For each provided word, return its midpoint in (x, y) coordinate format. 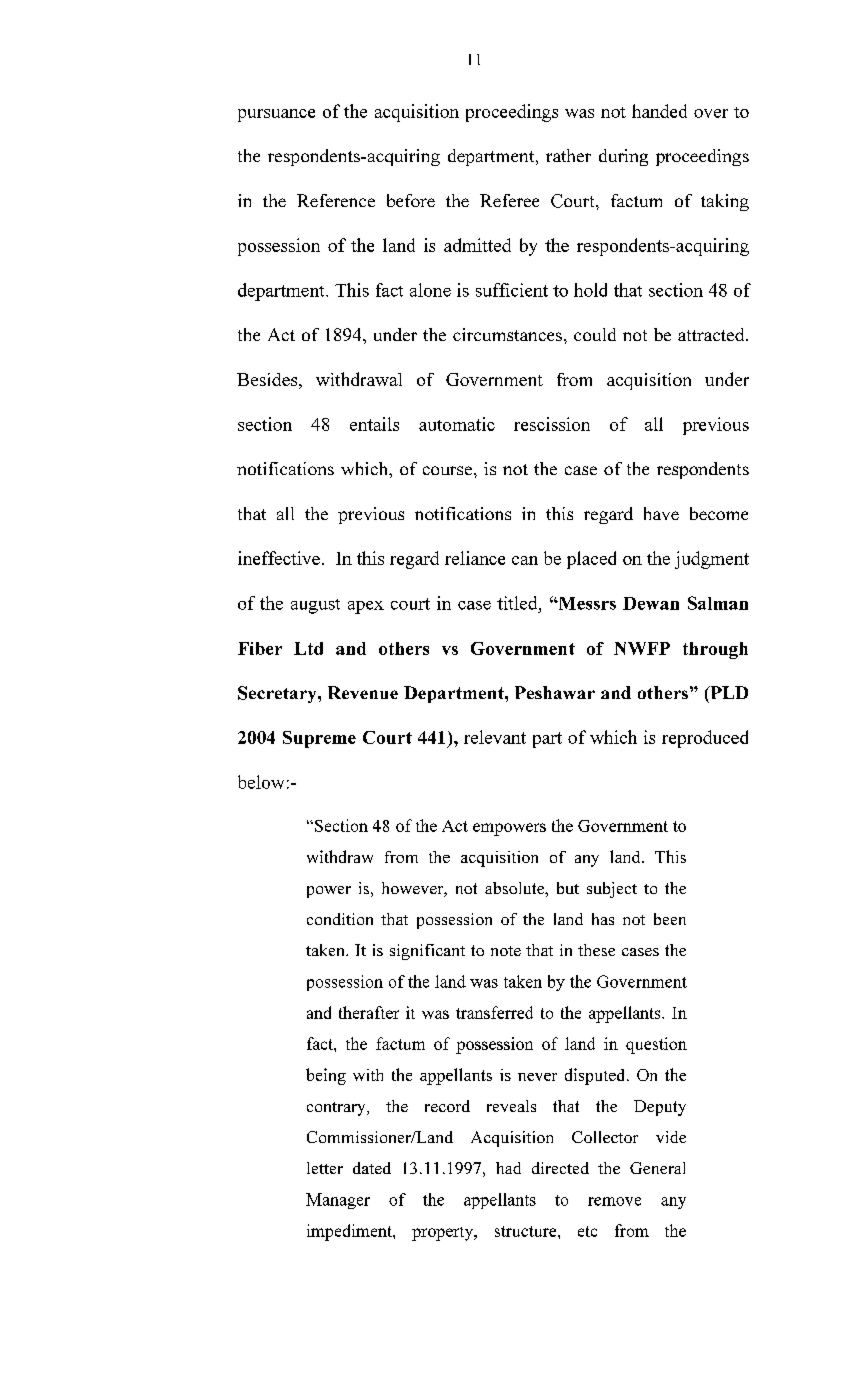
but (568, 888)
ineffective (279, 558)
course (447, 470)
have (661, 513)
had (508, 1168)
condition (340, 919)
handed (659, 111)
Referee (509, 200)
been (670, 919)
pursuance (276, 115)
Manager (338, 1201)
